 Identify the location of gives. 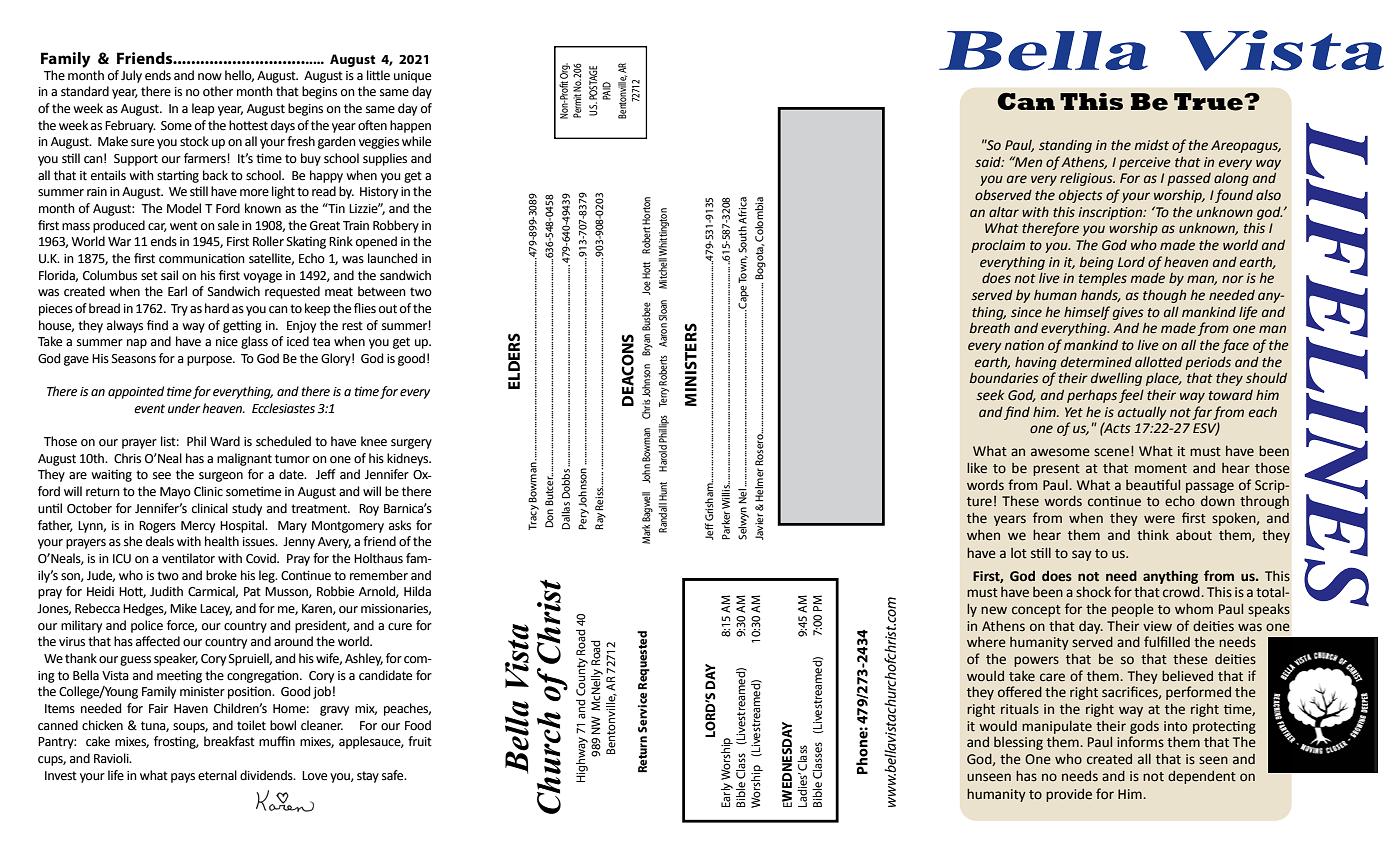
(1128, 313).
